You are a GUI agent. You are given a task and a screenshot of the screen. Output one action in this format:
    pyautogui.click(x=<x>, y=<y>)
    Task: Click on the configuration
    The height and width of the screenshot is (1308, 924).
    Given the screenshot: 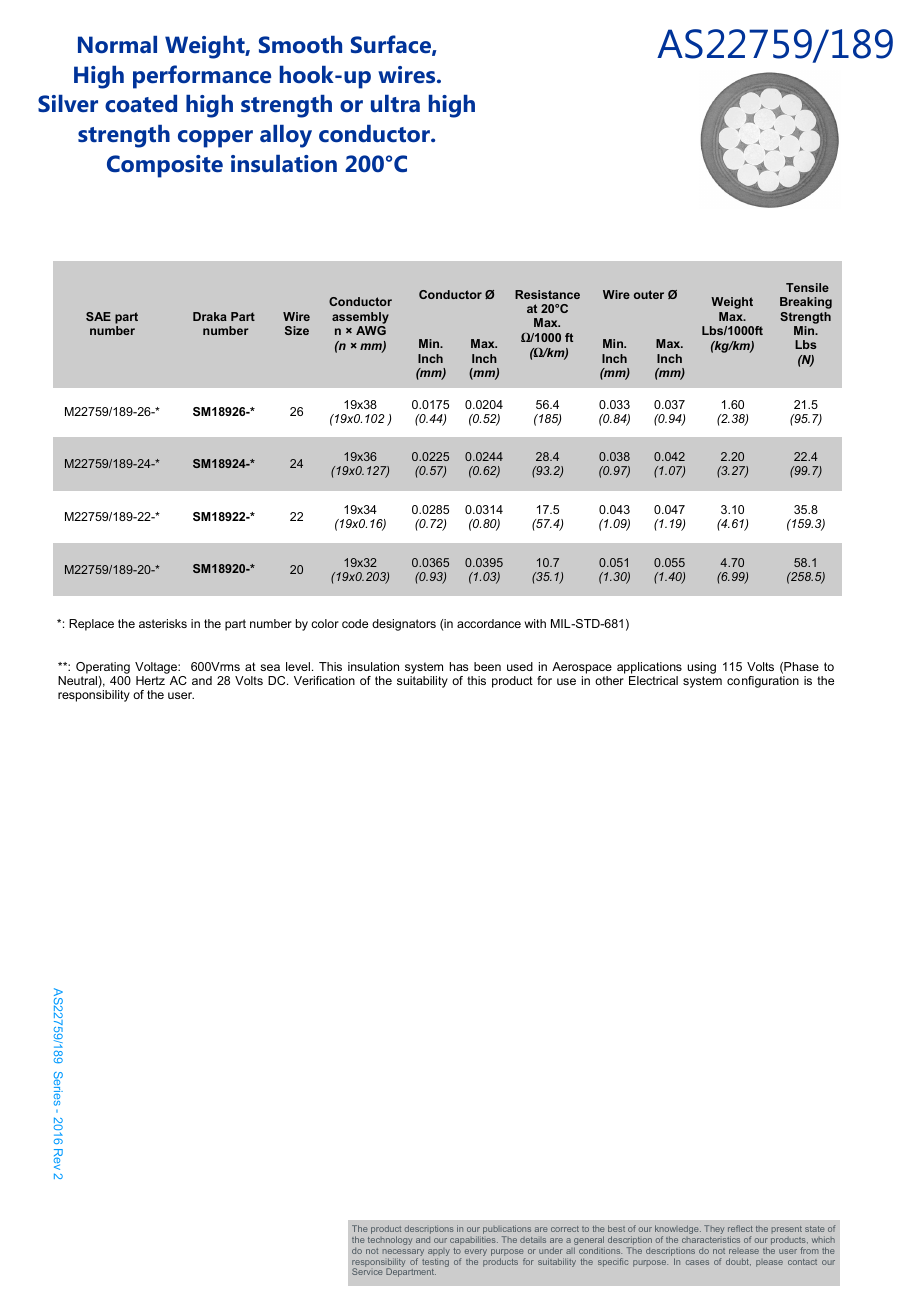 What is the action you would take?
    pyautogui.click(x=763, y=682)
